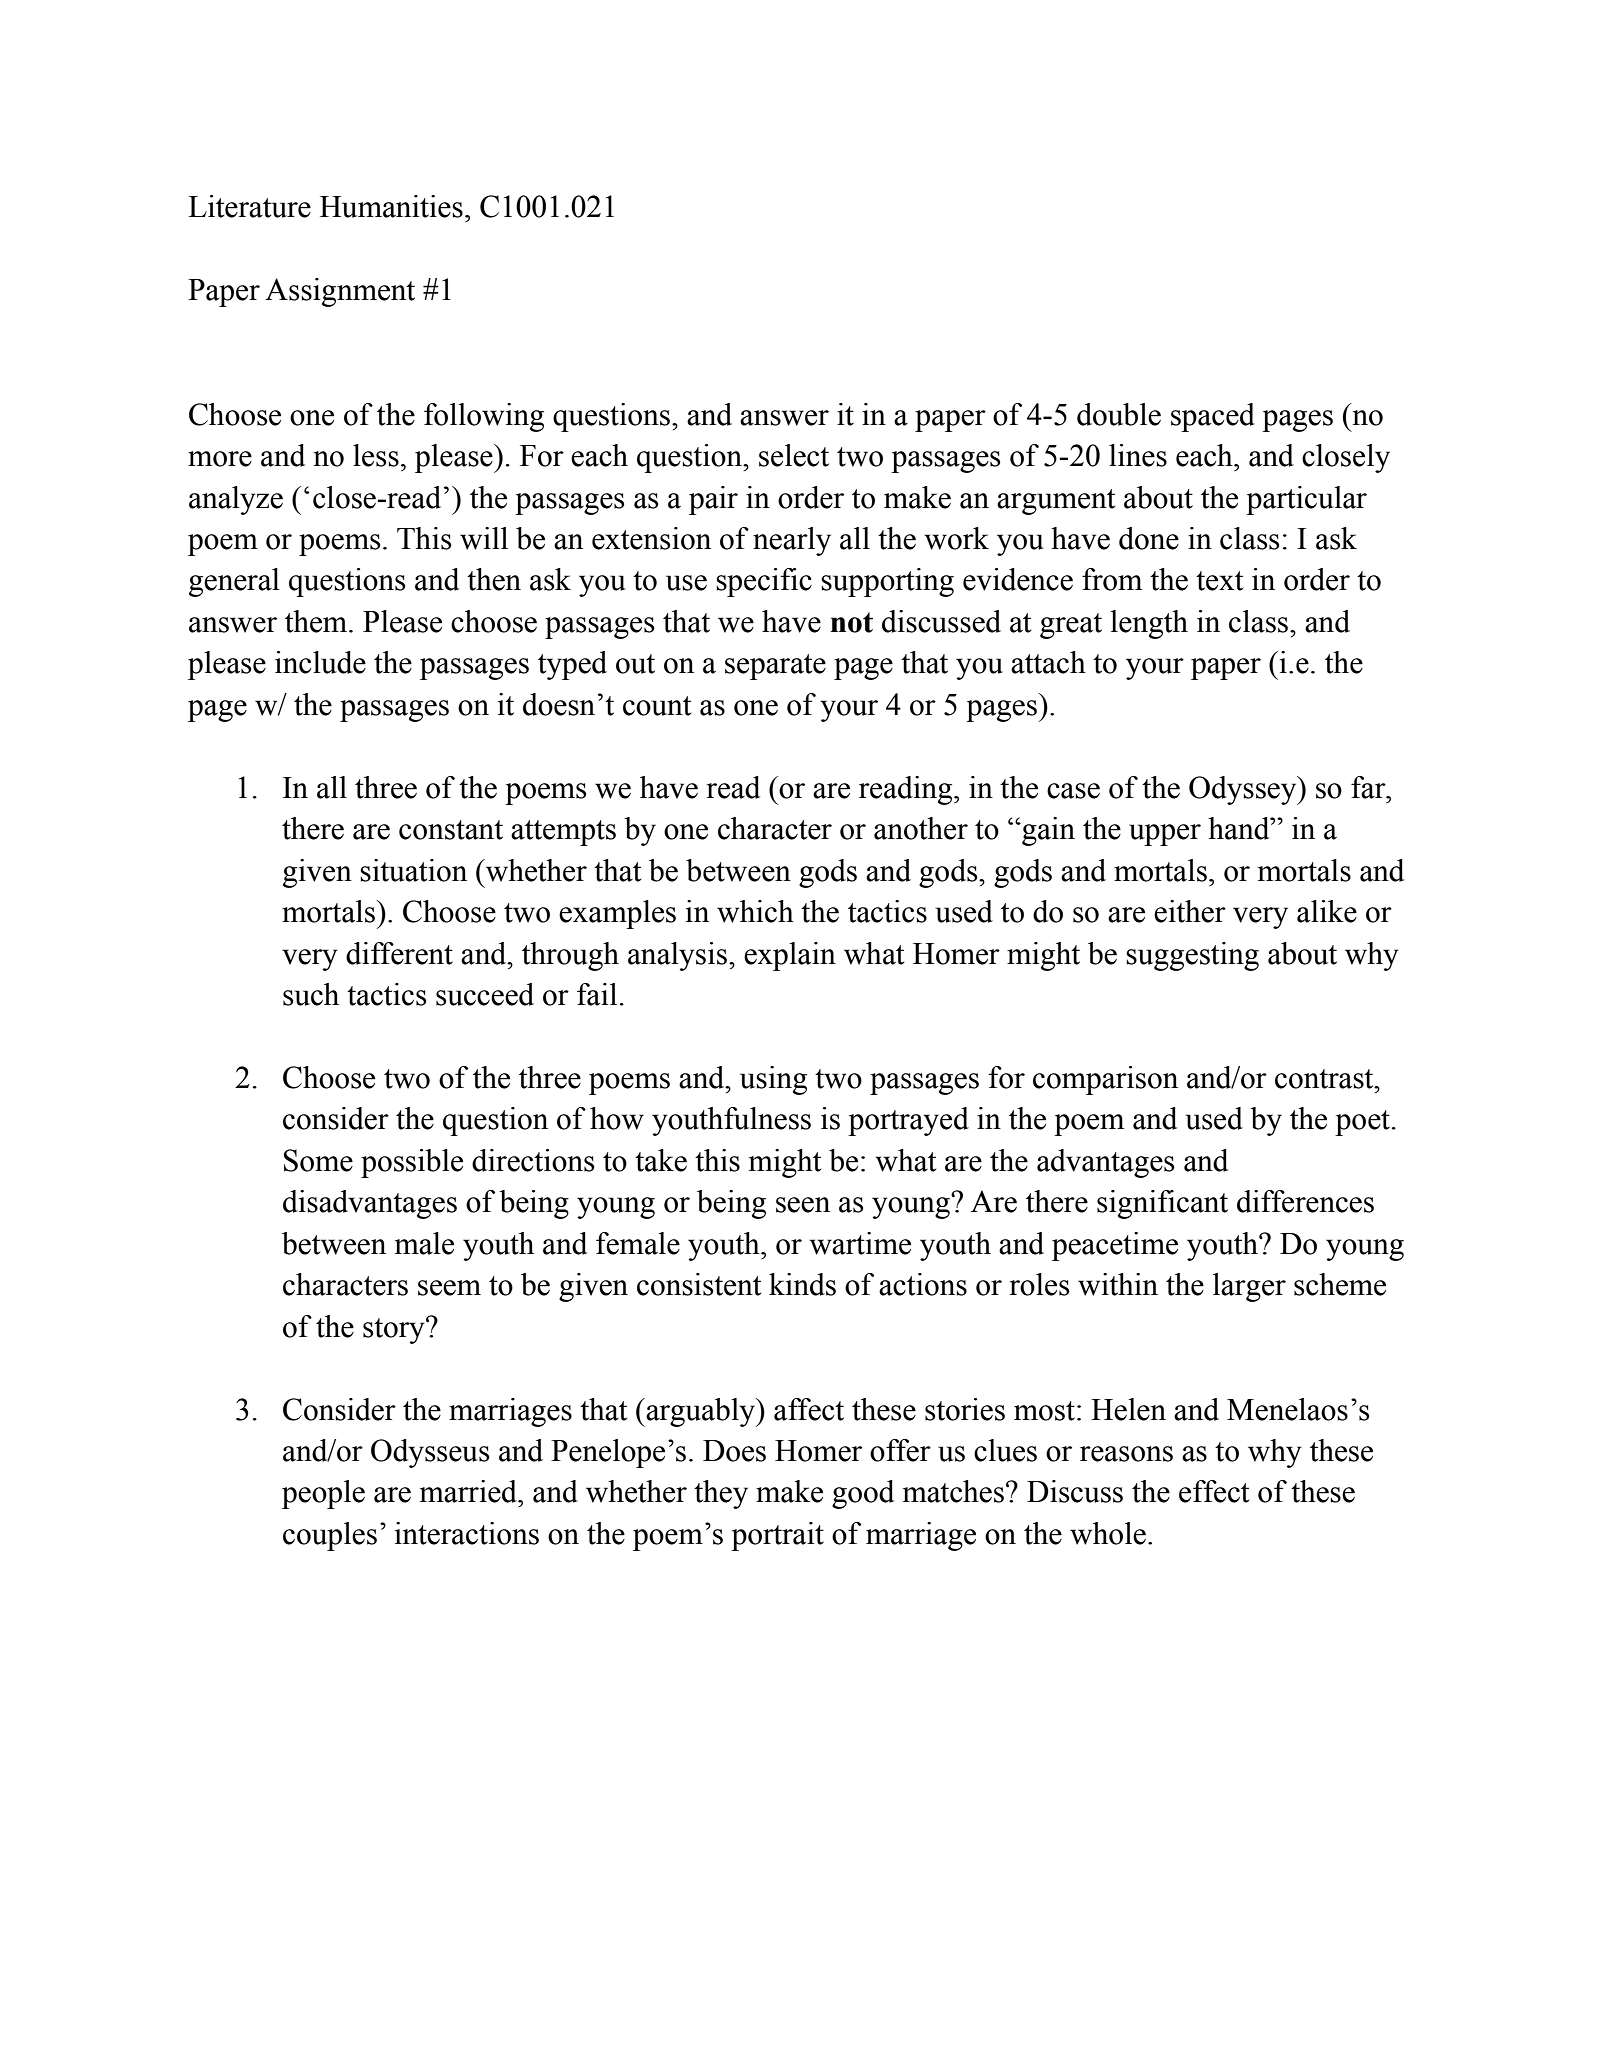  Describe the element at coordinates (1149, 624) in the document. I see `length` at that location.
